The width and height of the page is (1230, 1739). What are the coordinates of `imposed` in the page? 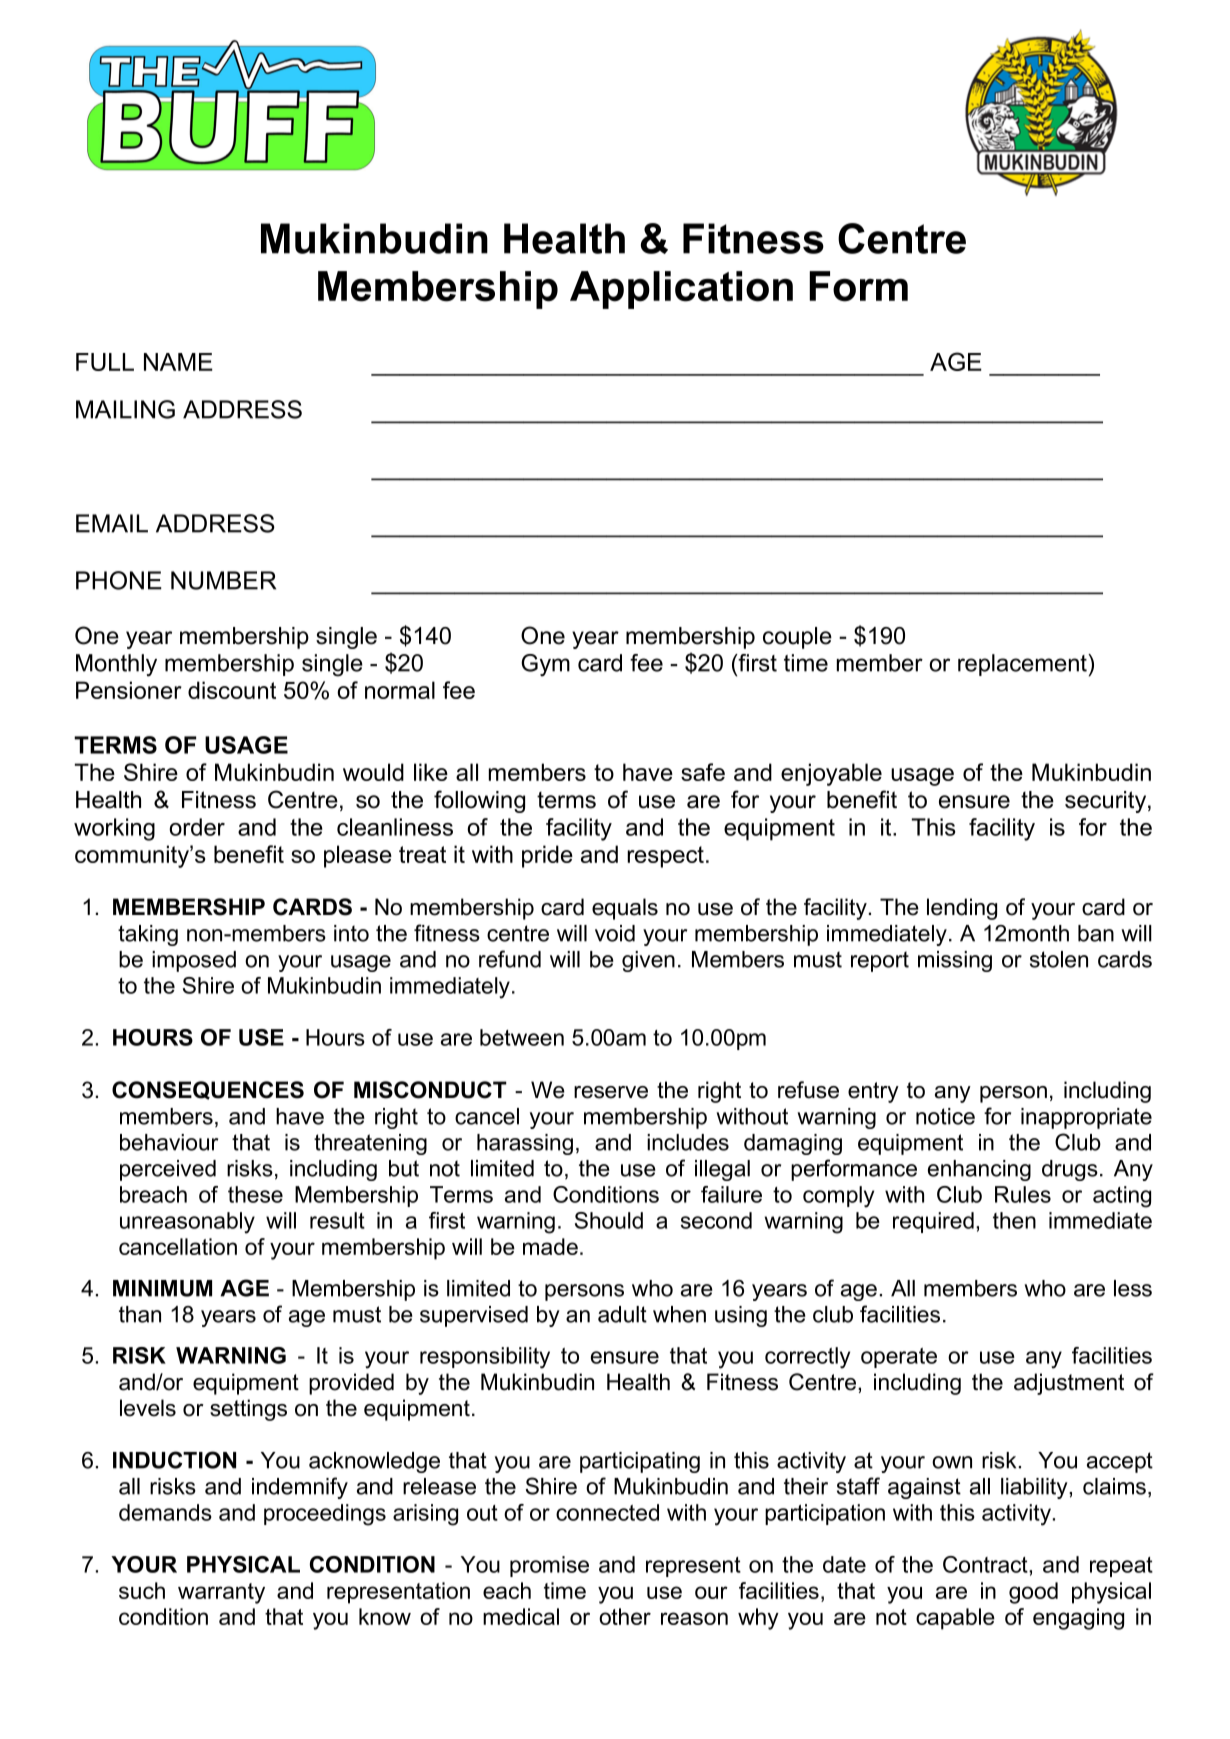 It's located at (194, 961).
